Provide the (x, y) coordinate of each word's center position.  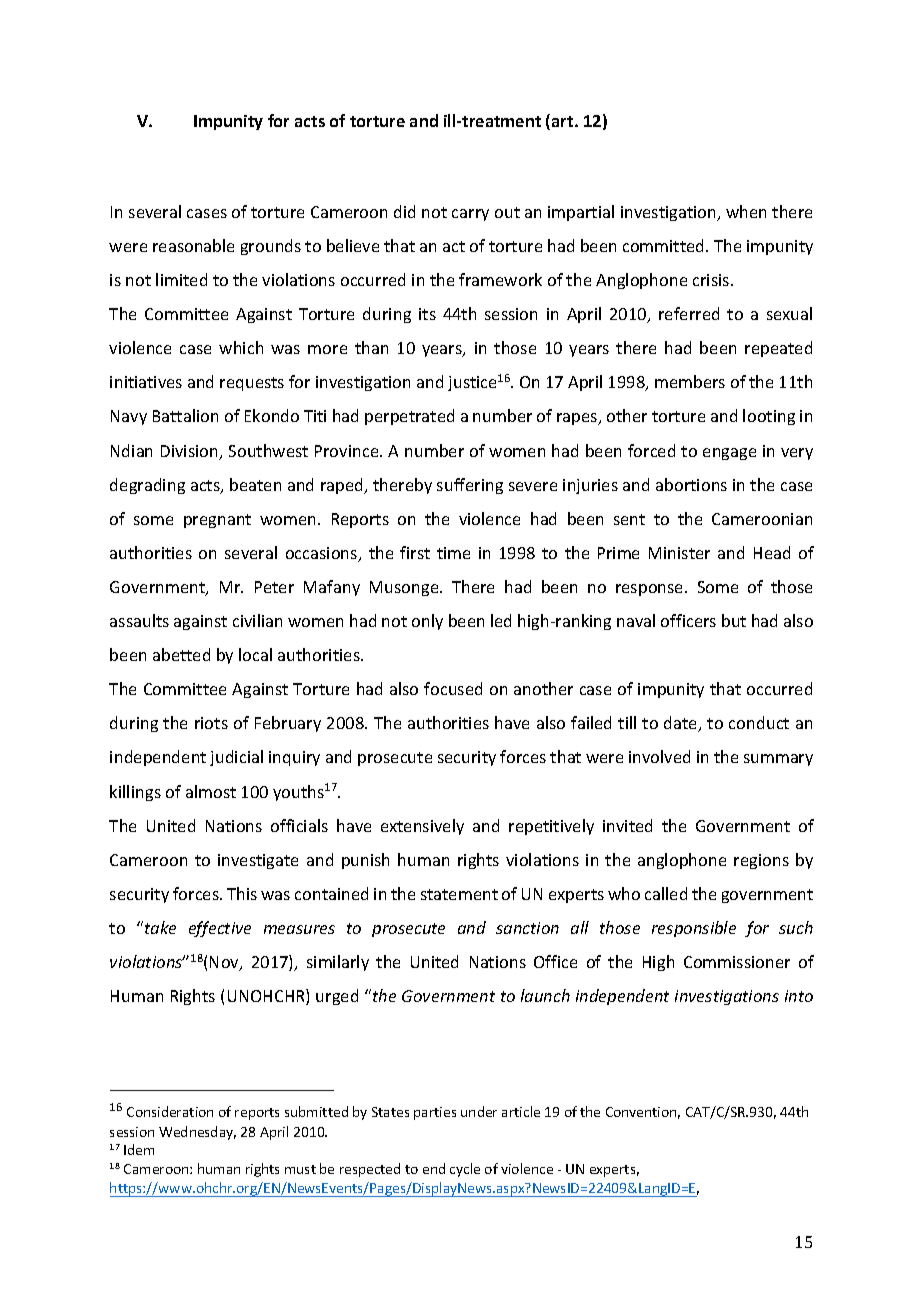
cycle (465, 1170)
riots (211, 723)
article (521, 1111)
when (746, 211)
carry (470, 215)
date (682, 724)
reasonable (193, 245)
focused (453, 688)
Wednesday (197, 1133)
